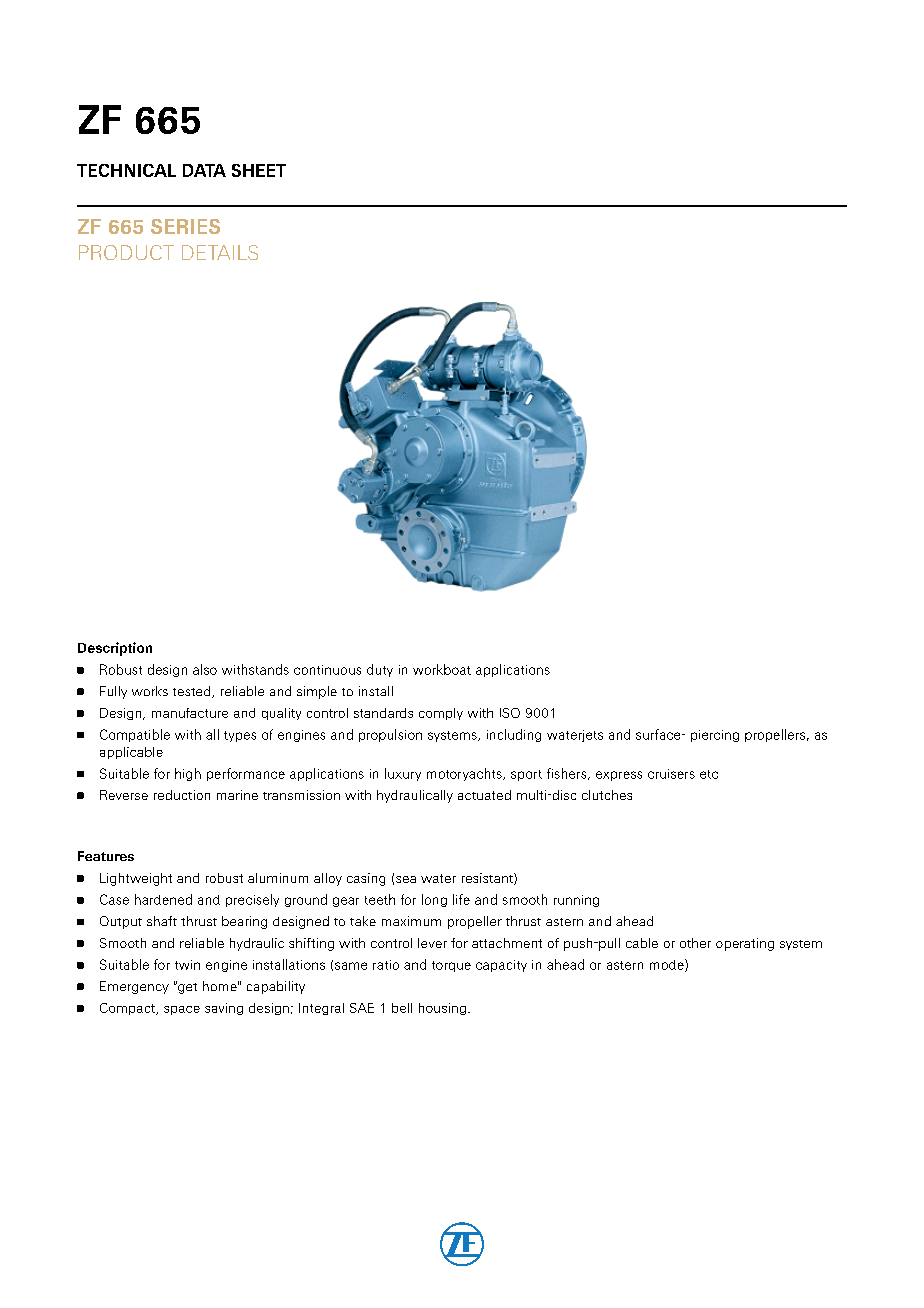 The width and height of the image is (924, 1308). I want to click on SHEET, so click(259, 170).
